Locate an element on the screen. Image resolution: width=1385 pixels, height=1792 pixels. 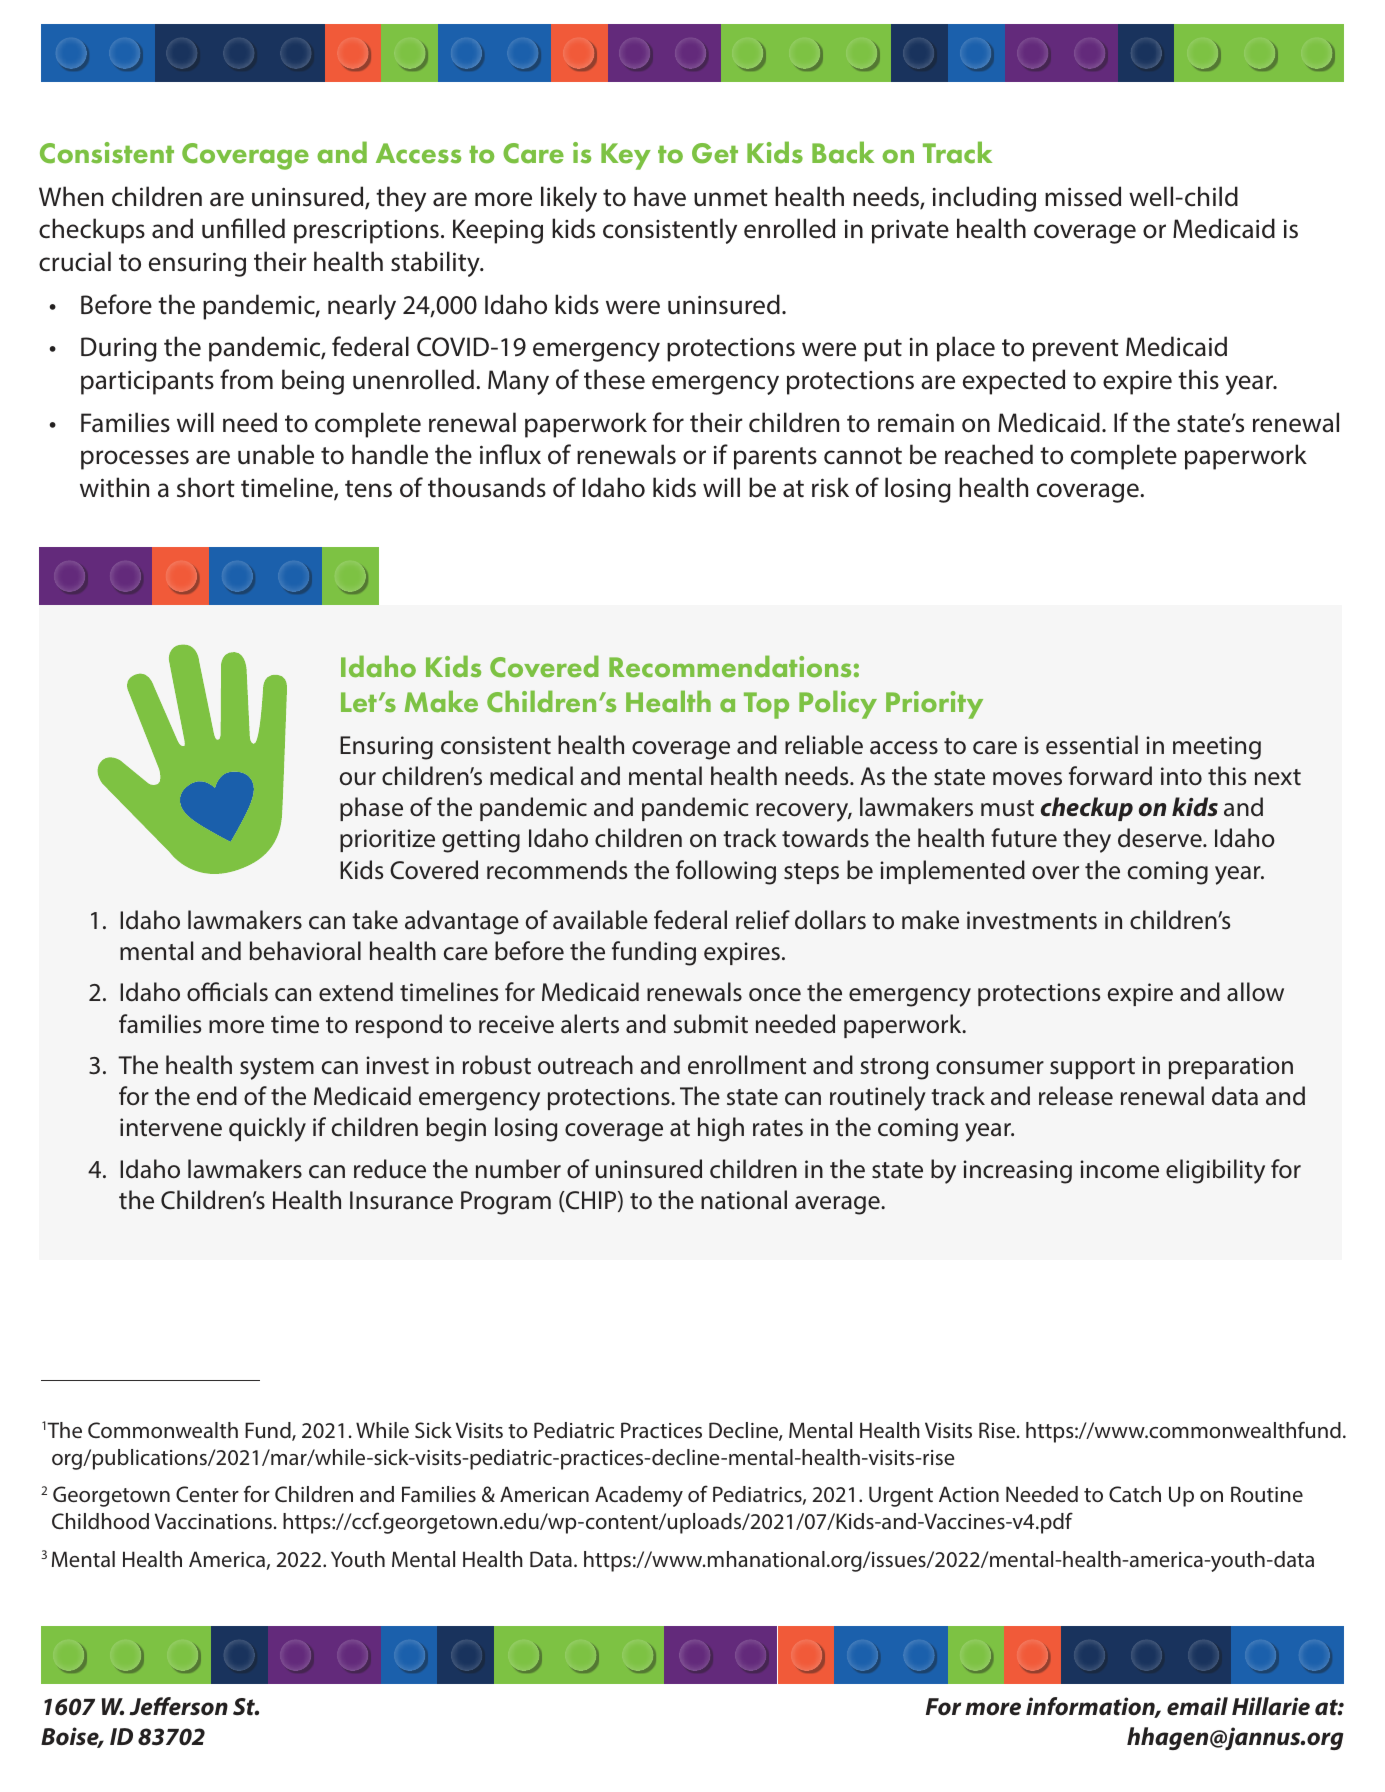
behavioral is located at coordinates (305, 951).
